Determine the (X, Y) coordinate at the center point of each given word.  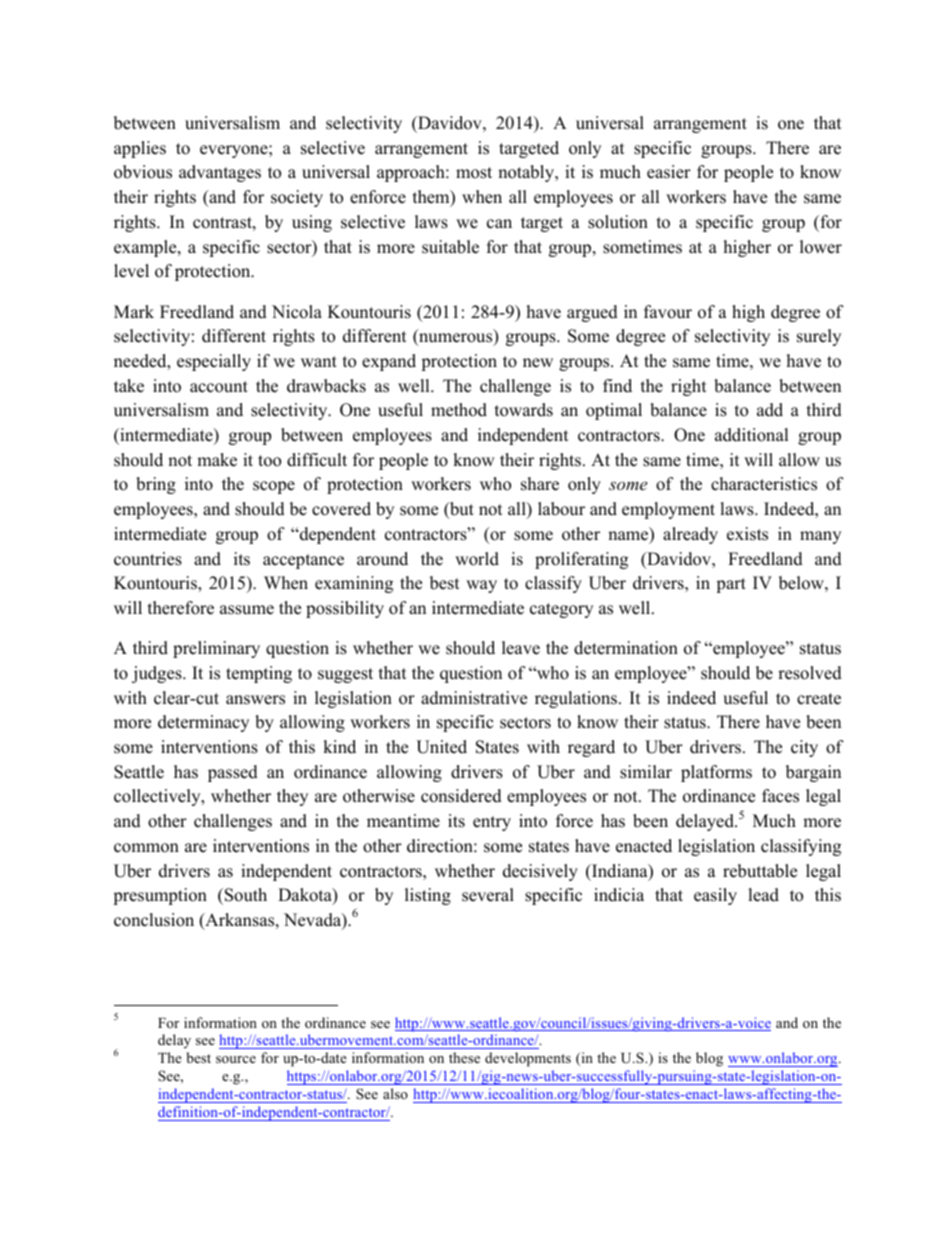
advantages (220, 173)
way (481, 586)
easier (669, 172)
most (474, 173)
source (236, 1059)
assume (247, 610)
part (731, 585)
